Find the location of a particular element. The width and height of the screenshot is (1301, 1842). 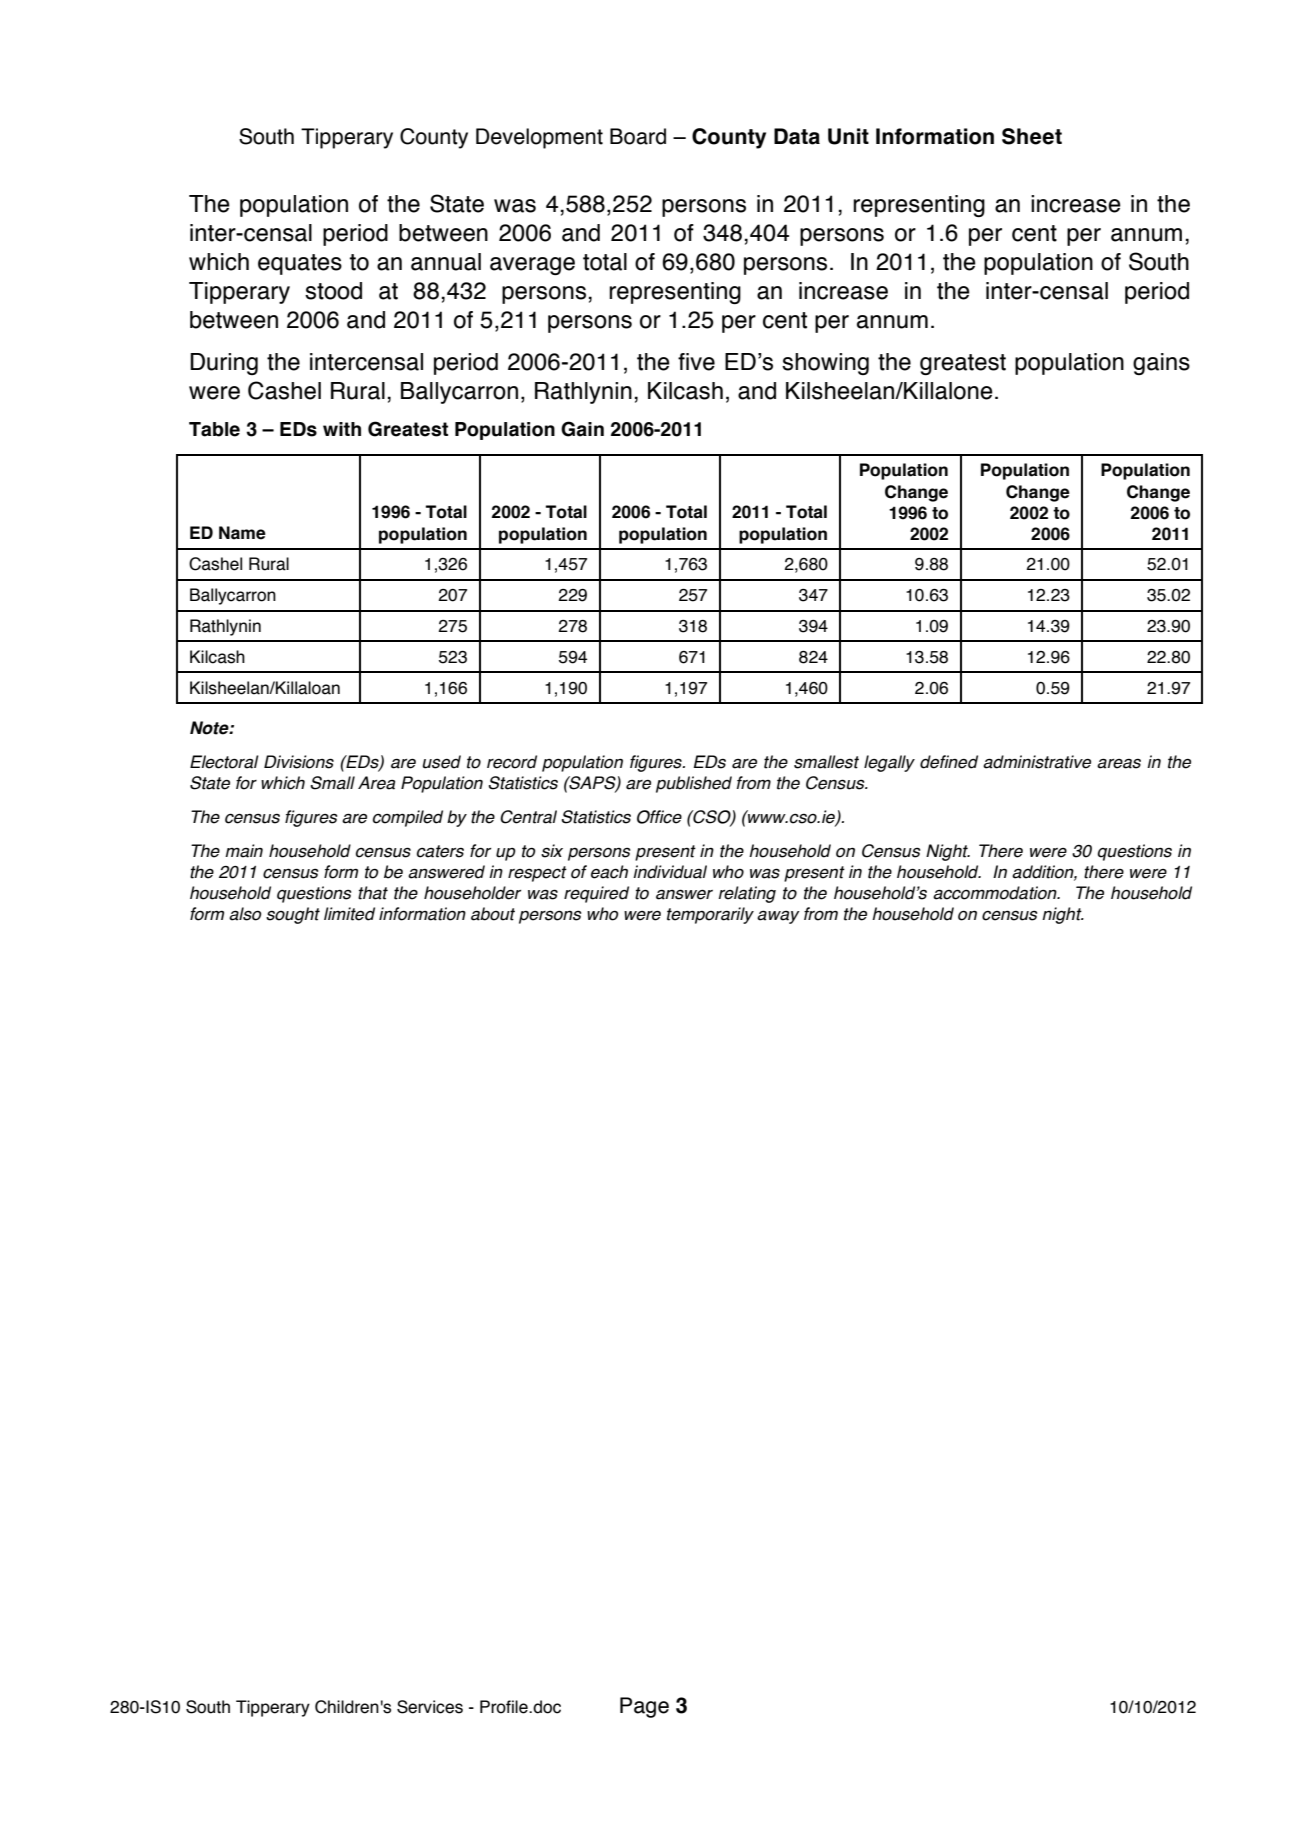

Unit is located at coordinates (848, 136).
